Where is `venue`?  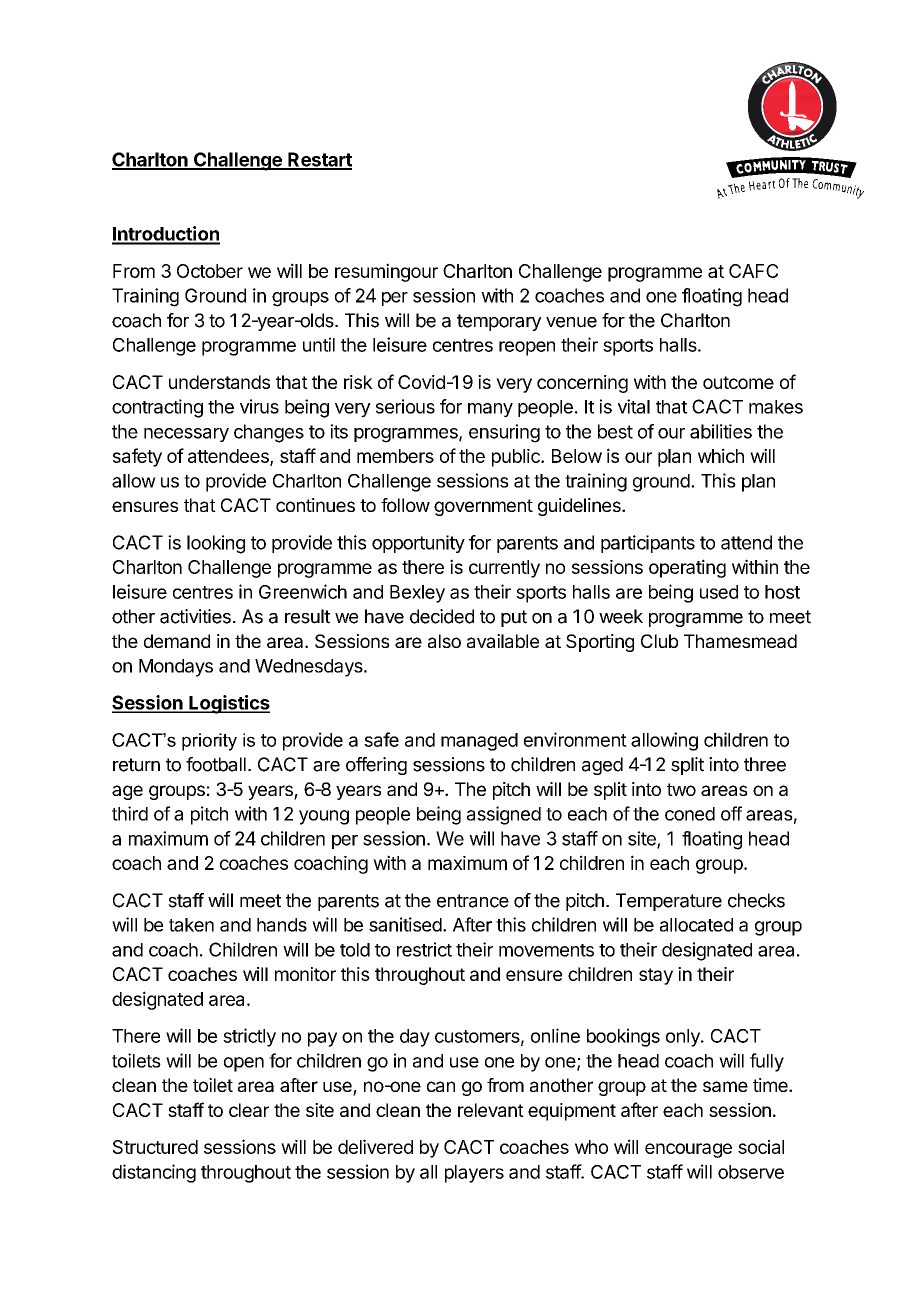 venue is located at coordinates (571, 322).
